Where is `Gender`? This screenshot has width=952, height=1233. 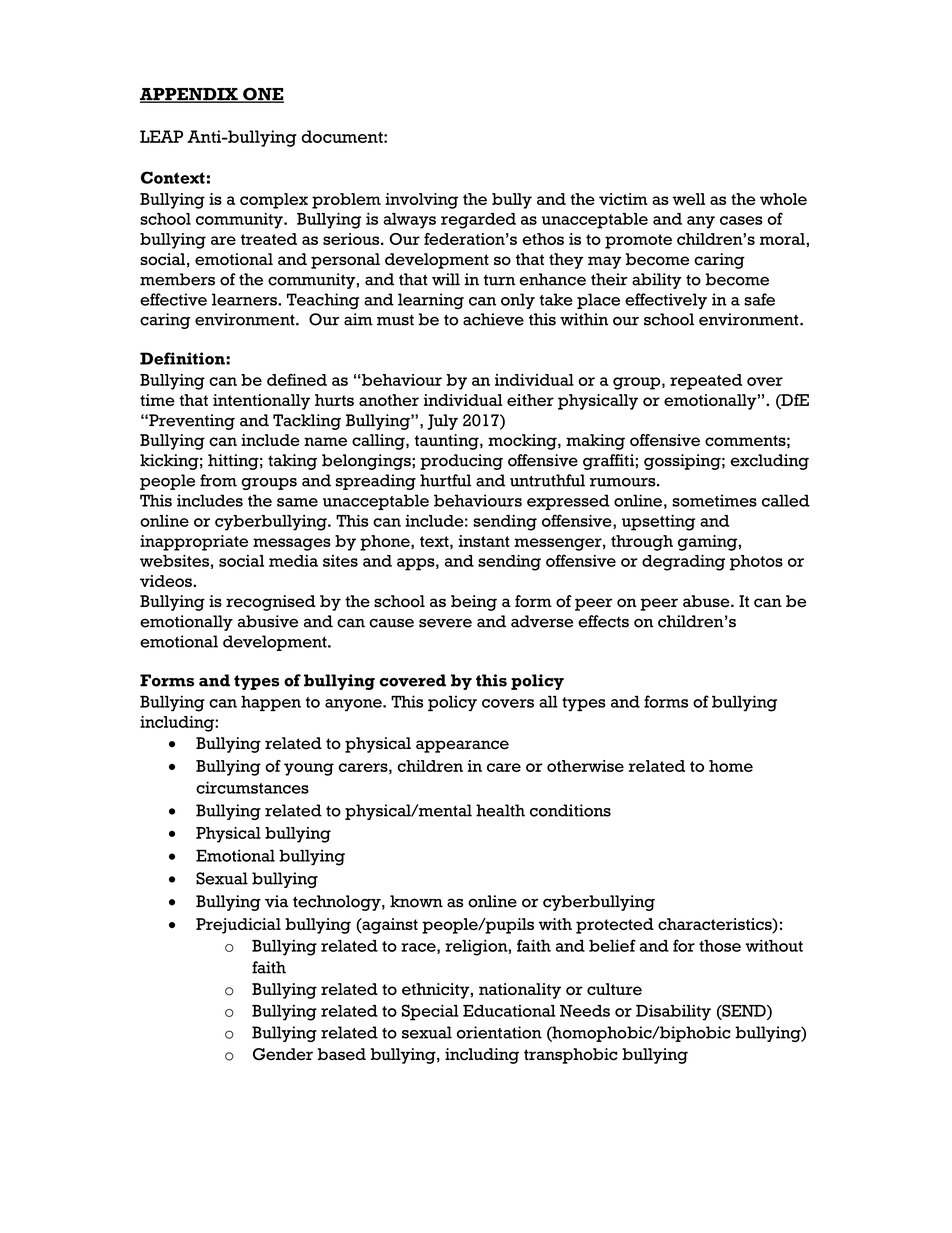
Gender is located at coordinates (283, 1054).
